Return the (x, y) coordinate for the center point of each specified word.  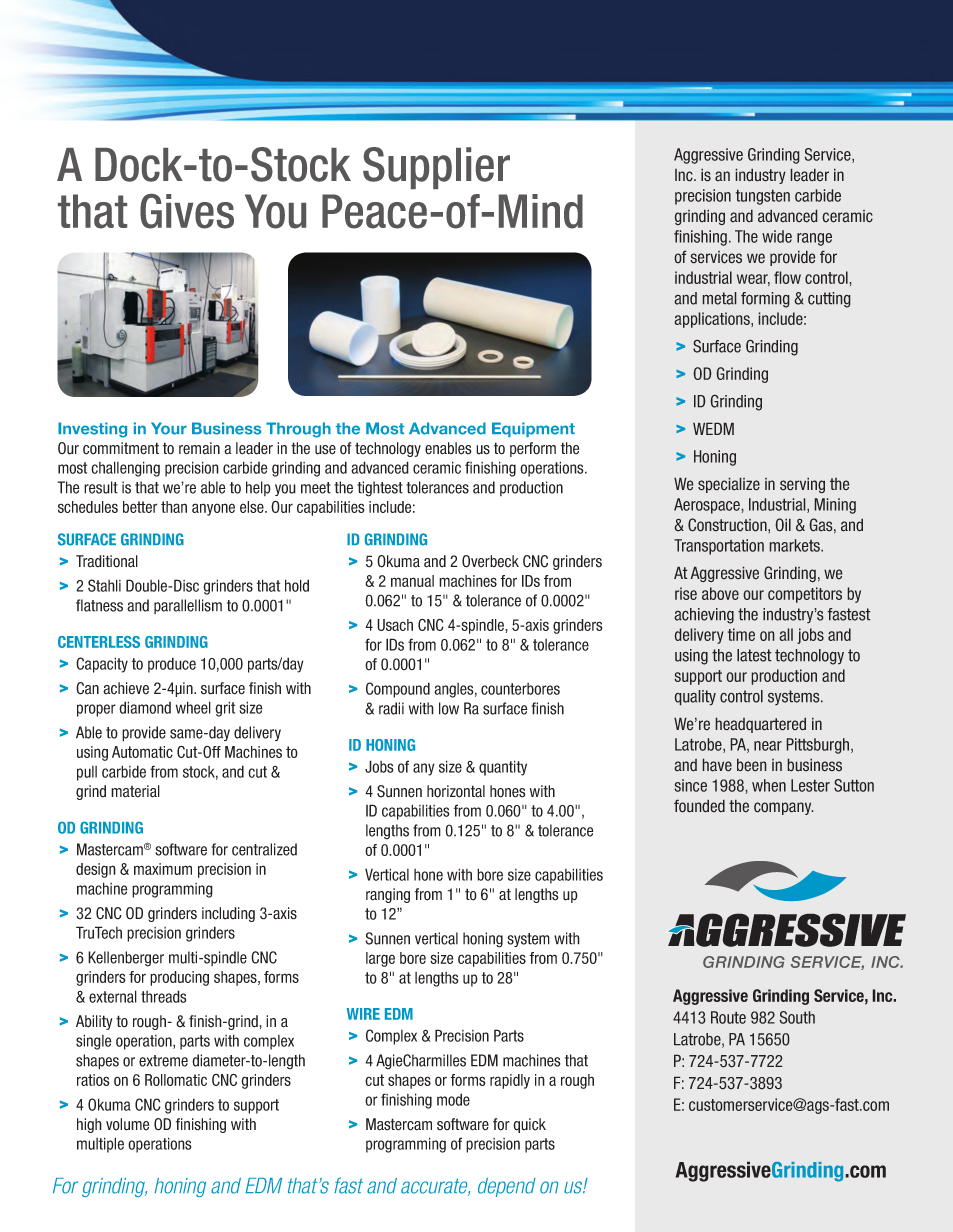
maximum (163, 869)
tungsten (763, 197)
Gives (187, 211)
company (784, 808)
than (174, 507)
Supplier (436, 168)
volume (127, 1124)
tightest (380, 489)
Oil (783, 525)
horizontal (456, 791)
